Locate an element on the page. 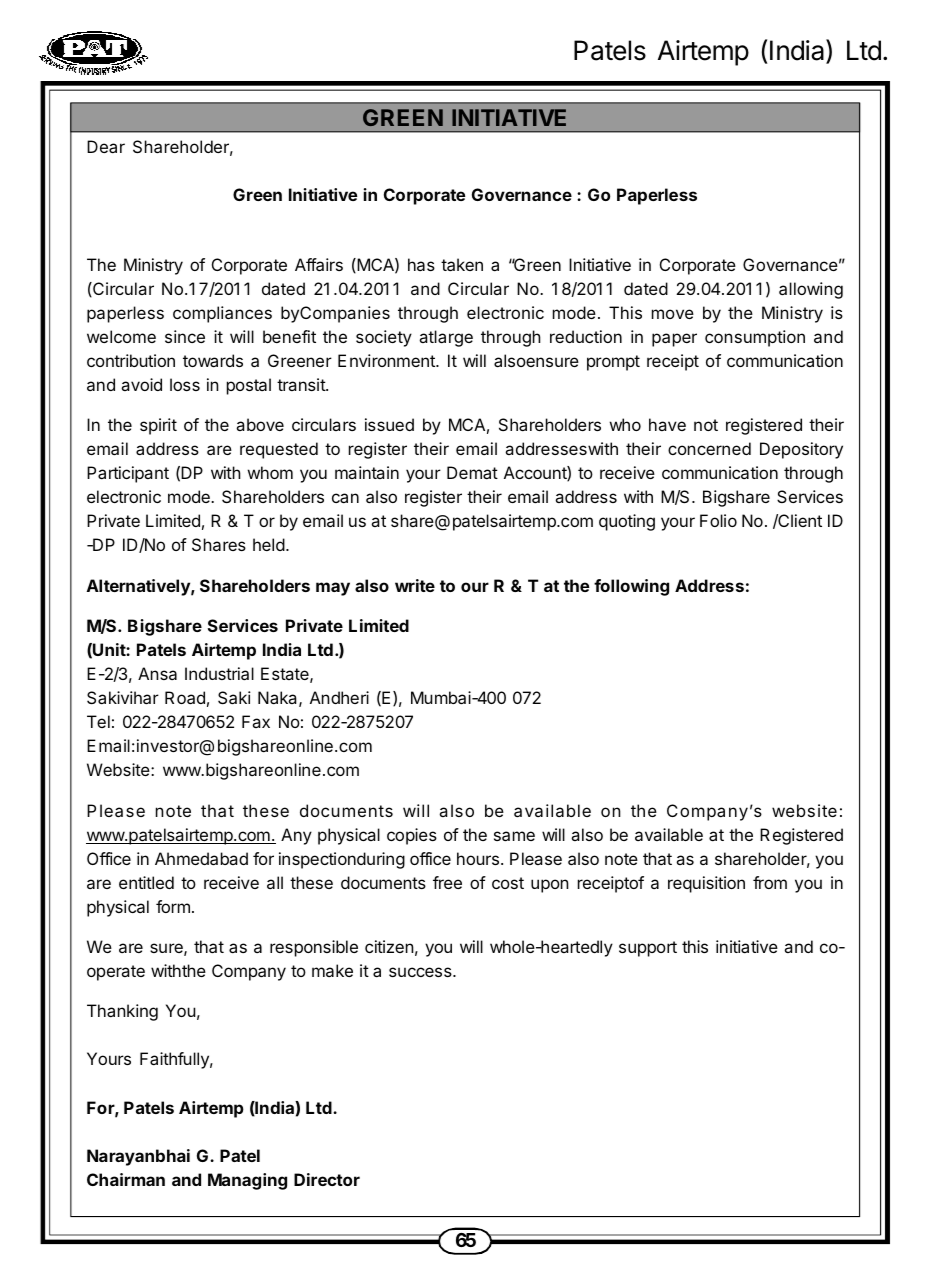 The height and width of the document is (1288, 930). Dear is located at coordinates (106, 146).
